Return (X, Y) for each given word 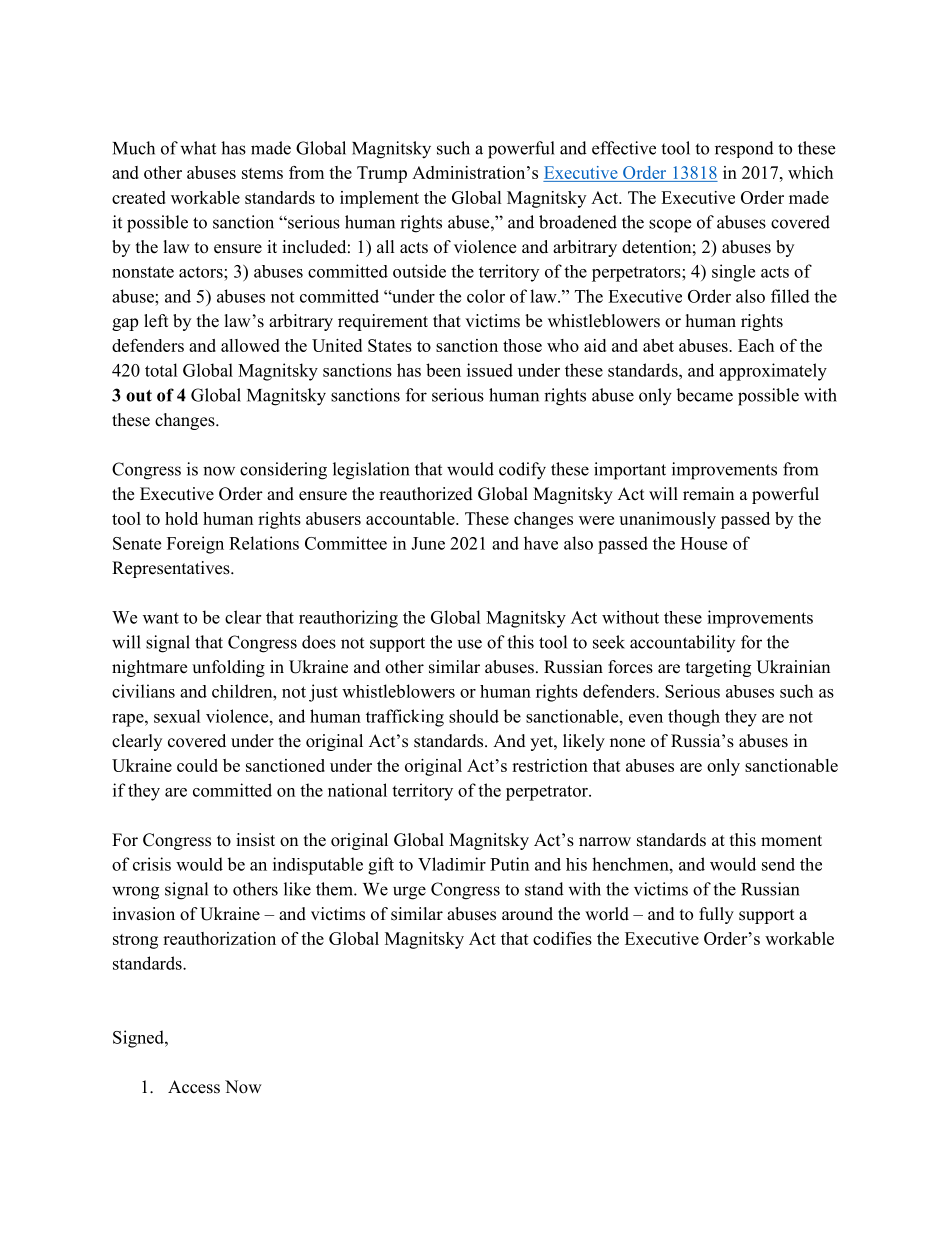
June (428, 543)
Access (194, 1087)
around (527, 914)
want (161, 618)
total (161, 370)
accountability (682, 643)
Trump (382, 174)
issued (490, 370)
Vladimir (452, 864)
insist (255, 840)
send (778, 864)
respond (744, 149)
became (704, 395)
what (198, 148)
